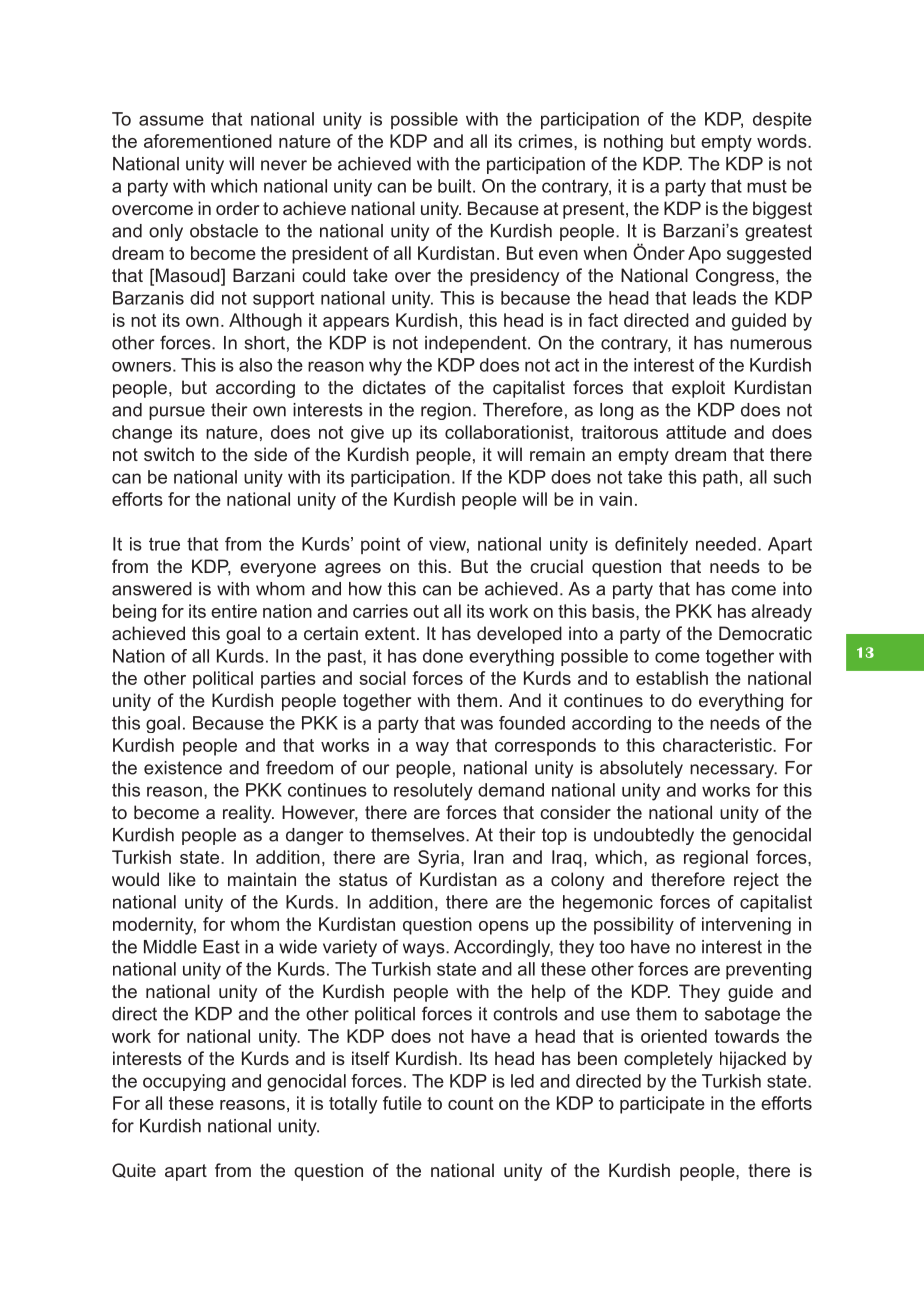  What do you see at coordinates (470, 1103) in the screenshot?
I see `count` at bounding box center [470, 1103].
